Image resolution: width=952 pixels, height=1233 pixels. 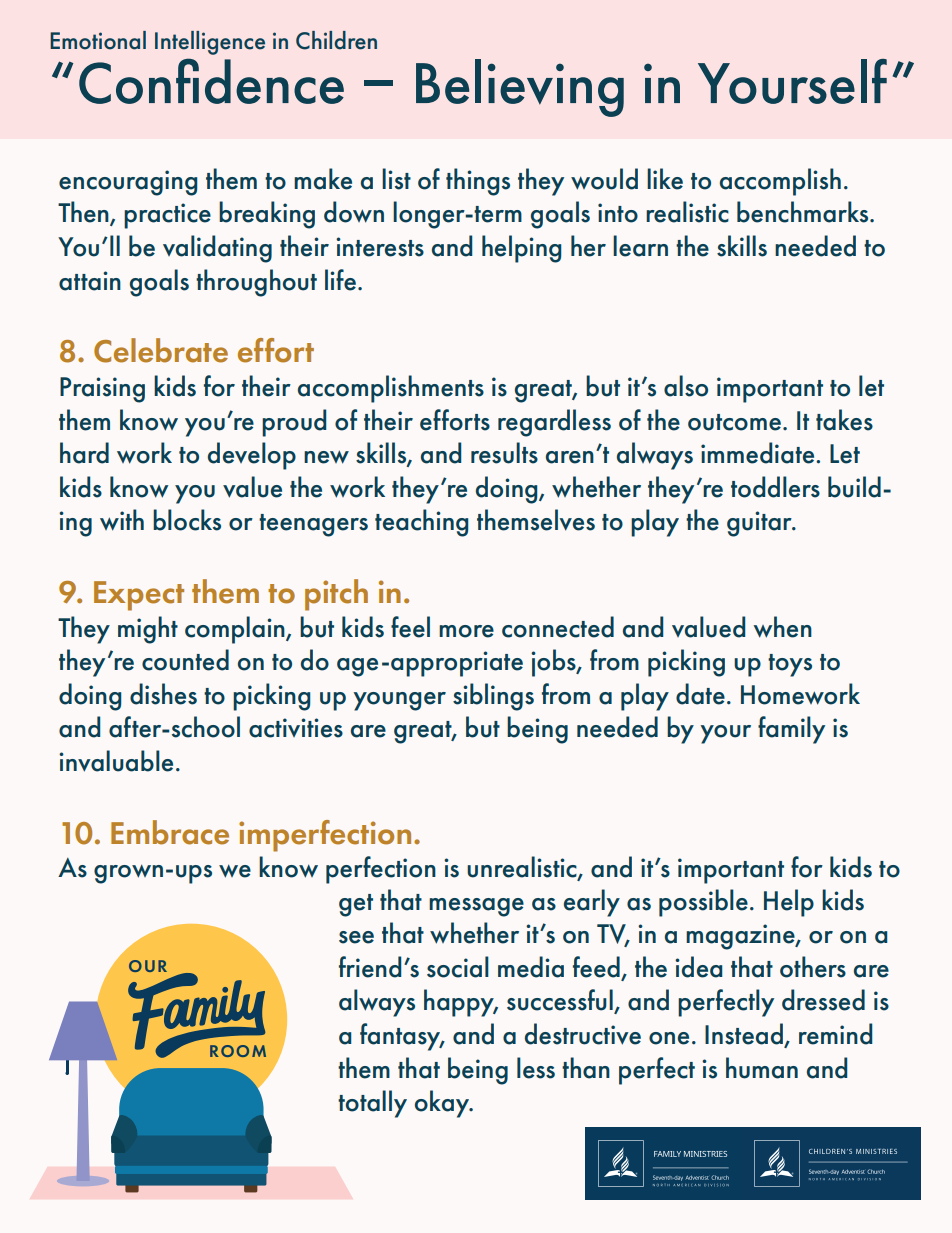 What do you see at coordinates (504, 453) in the screenshot?
I see `results` at bounding box center [504, 453].
